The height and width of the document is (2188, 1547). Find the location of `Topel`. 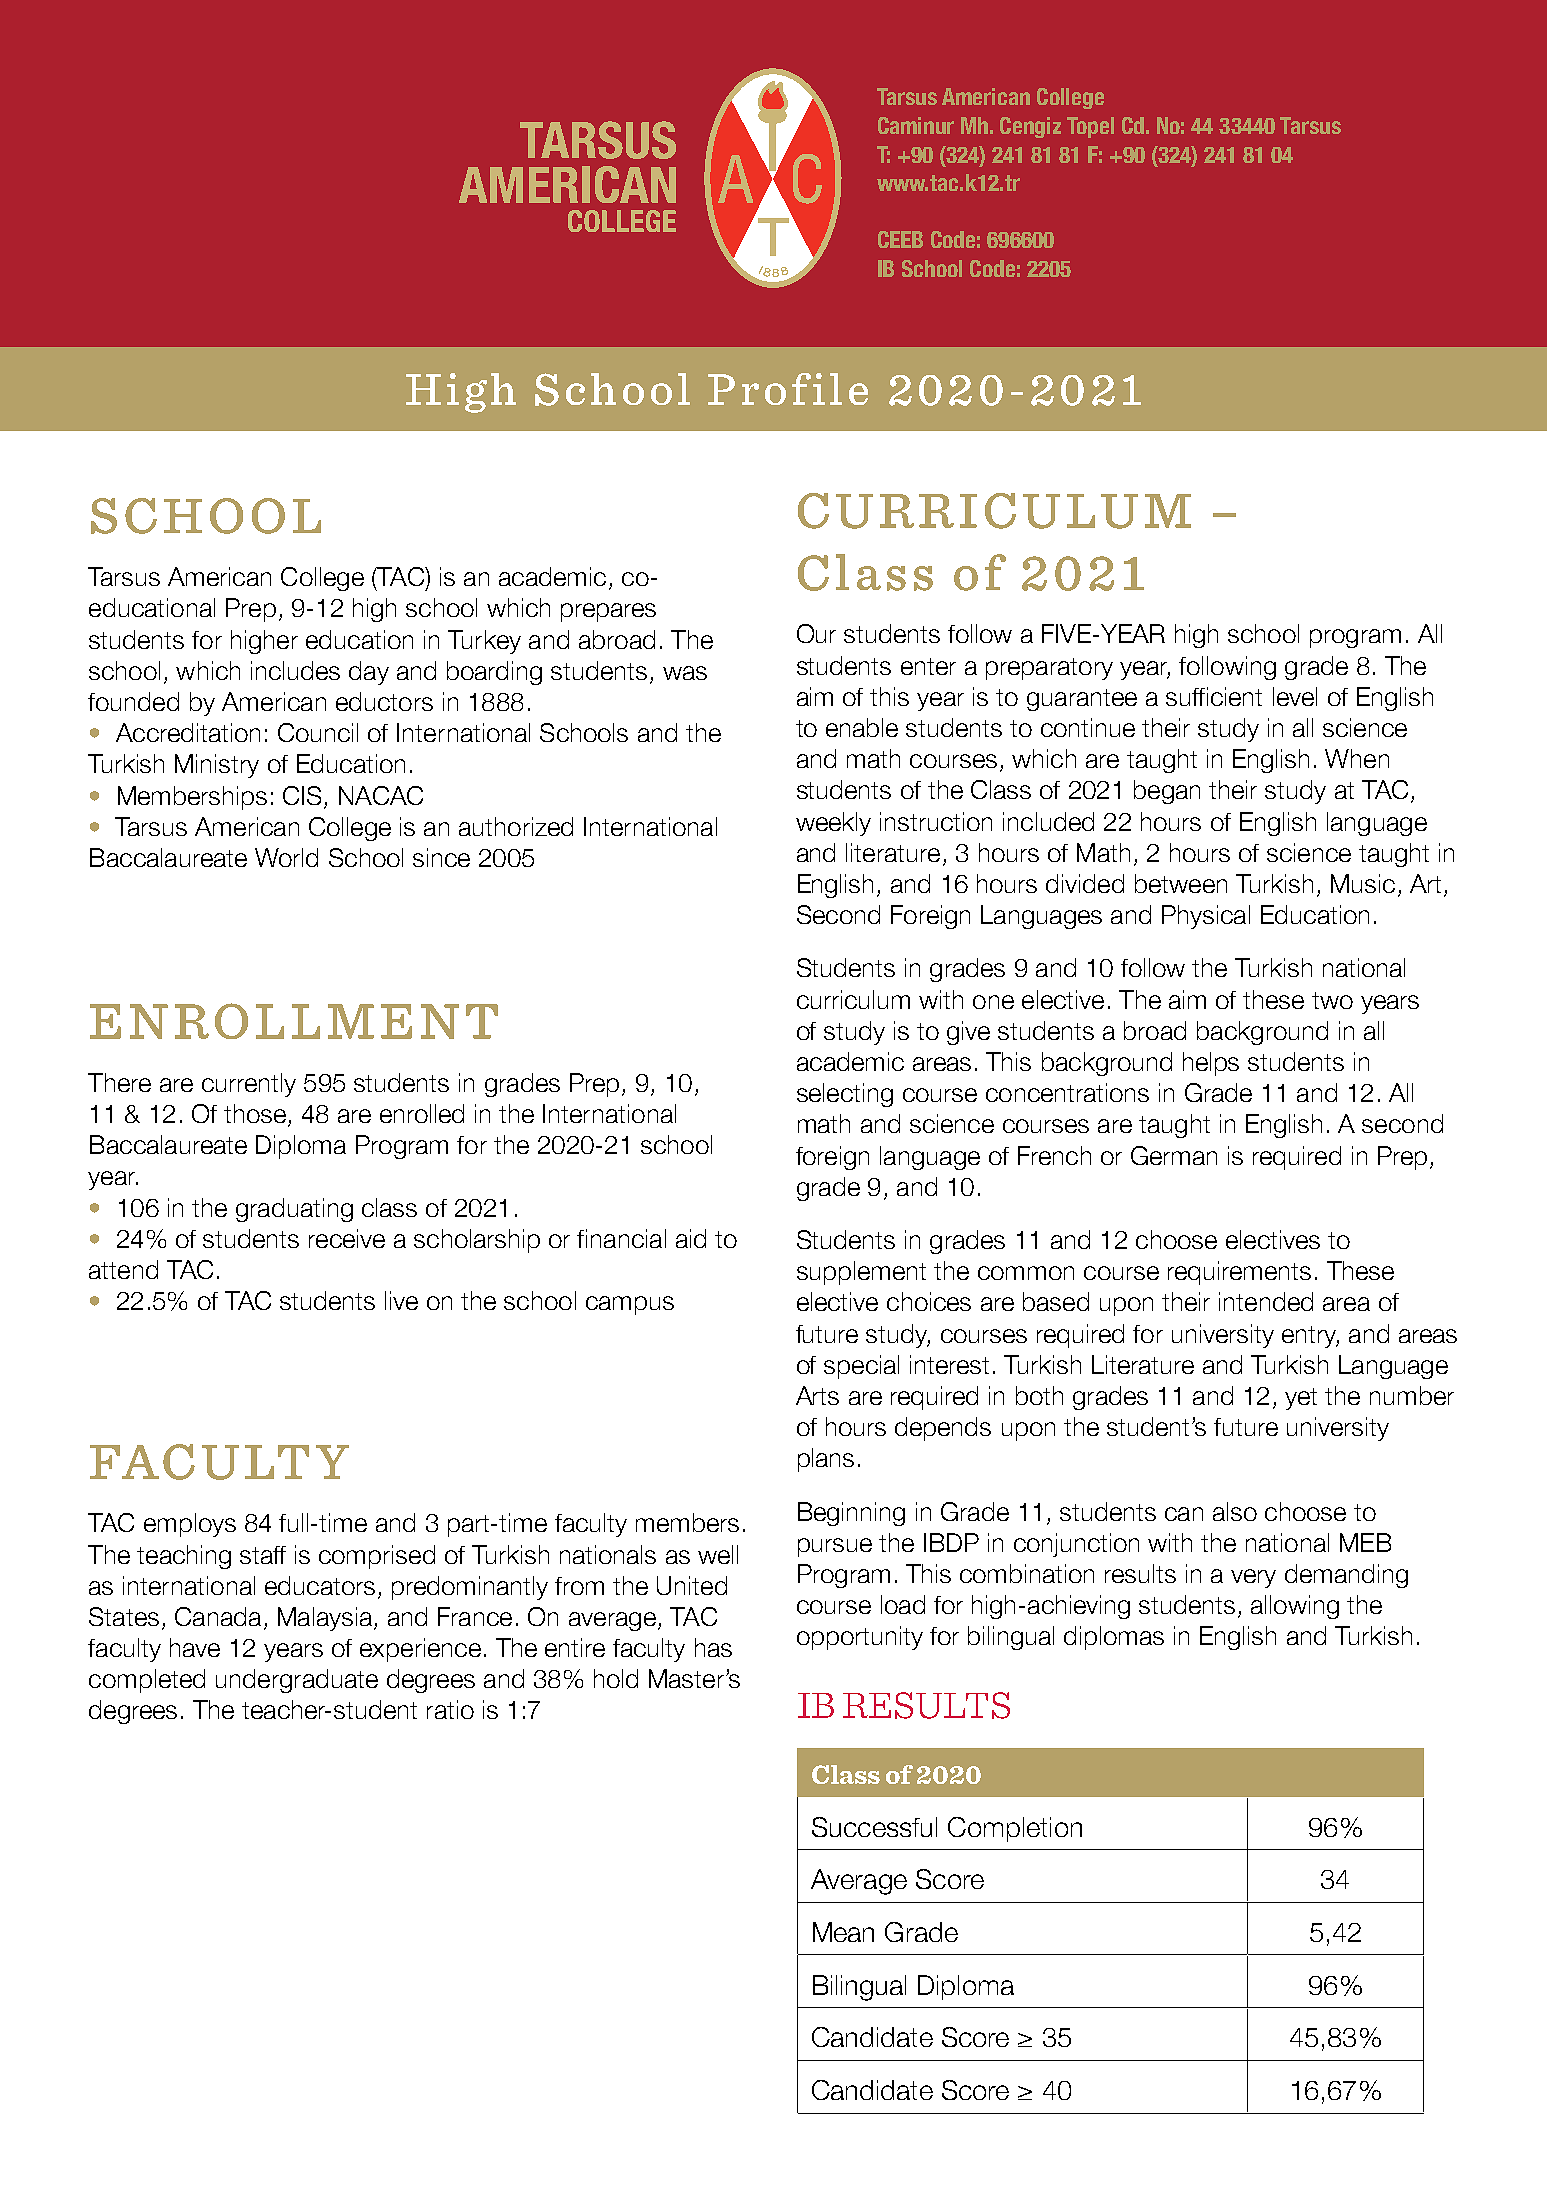

Topel is located at coordinates (1090, 127).
